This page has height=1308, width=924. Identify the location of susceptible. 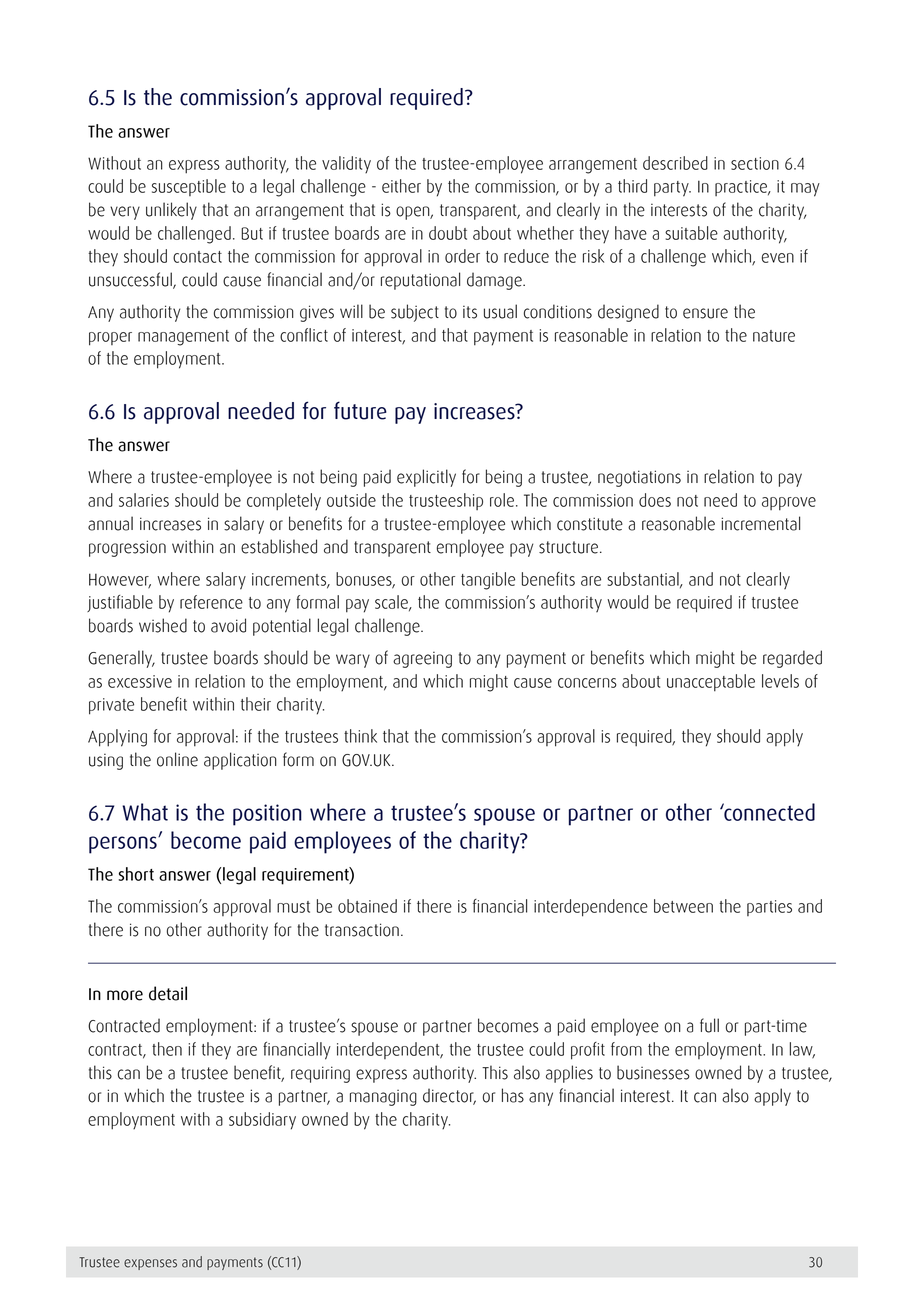
(189, 187).
